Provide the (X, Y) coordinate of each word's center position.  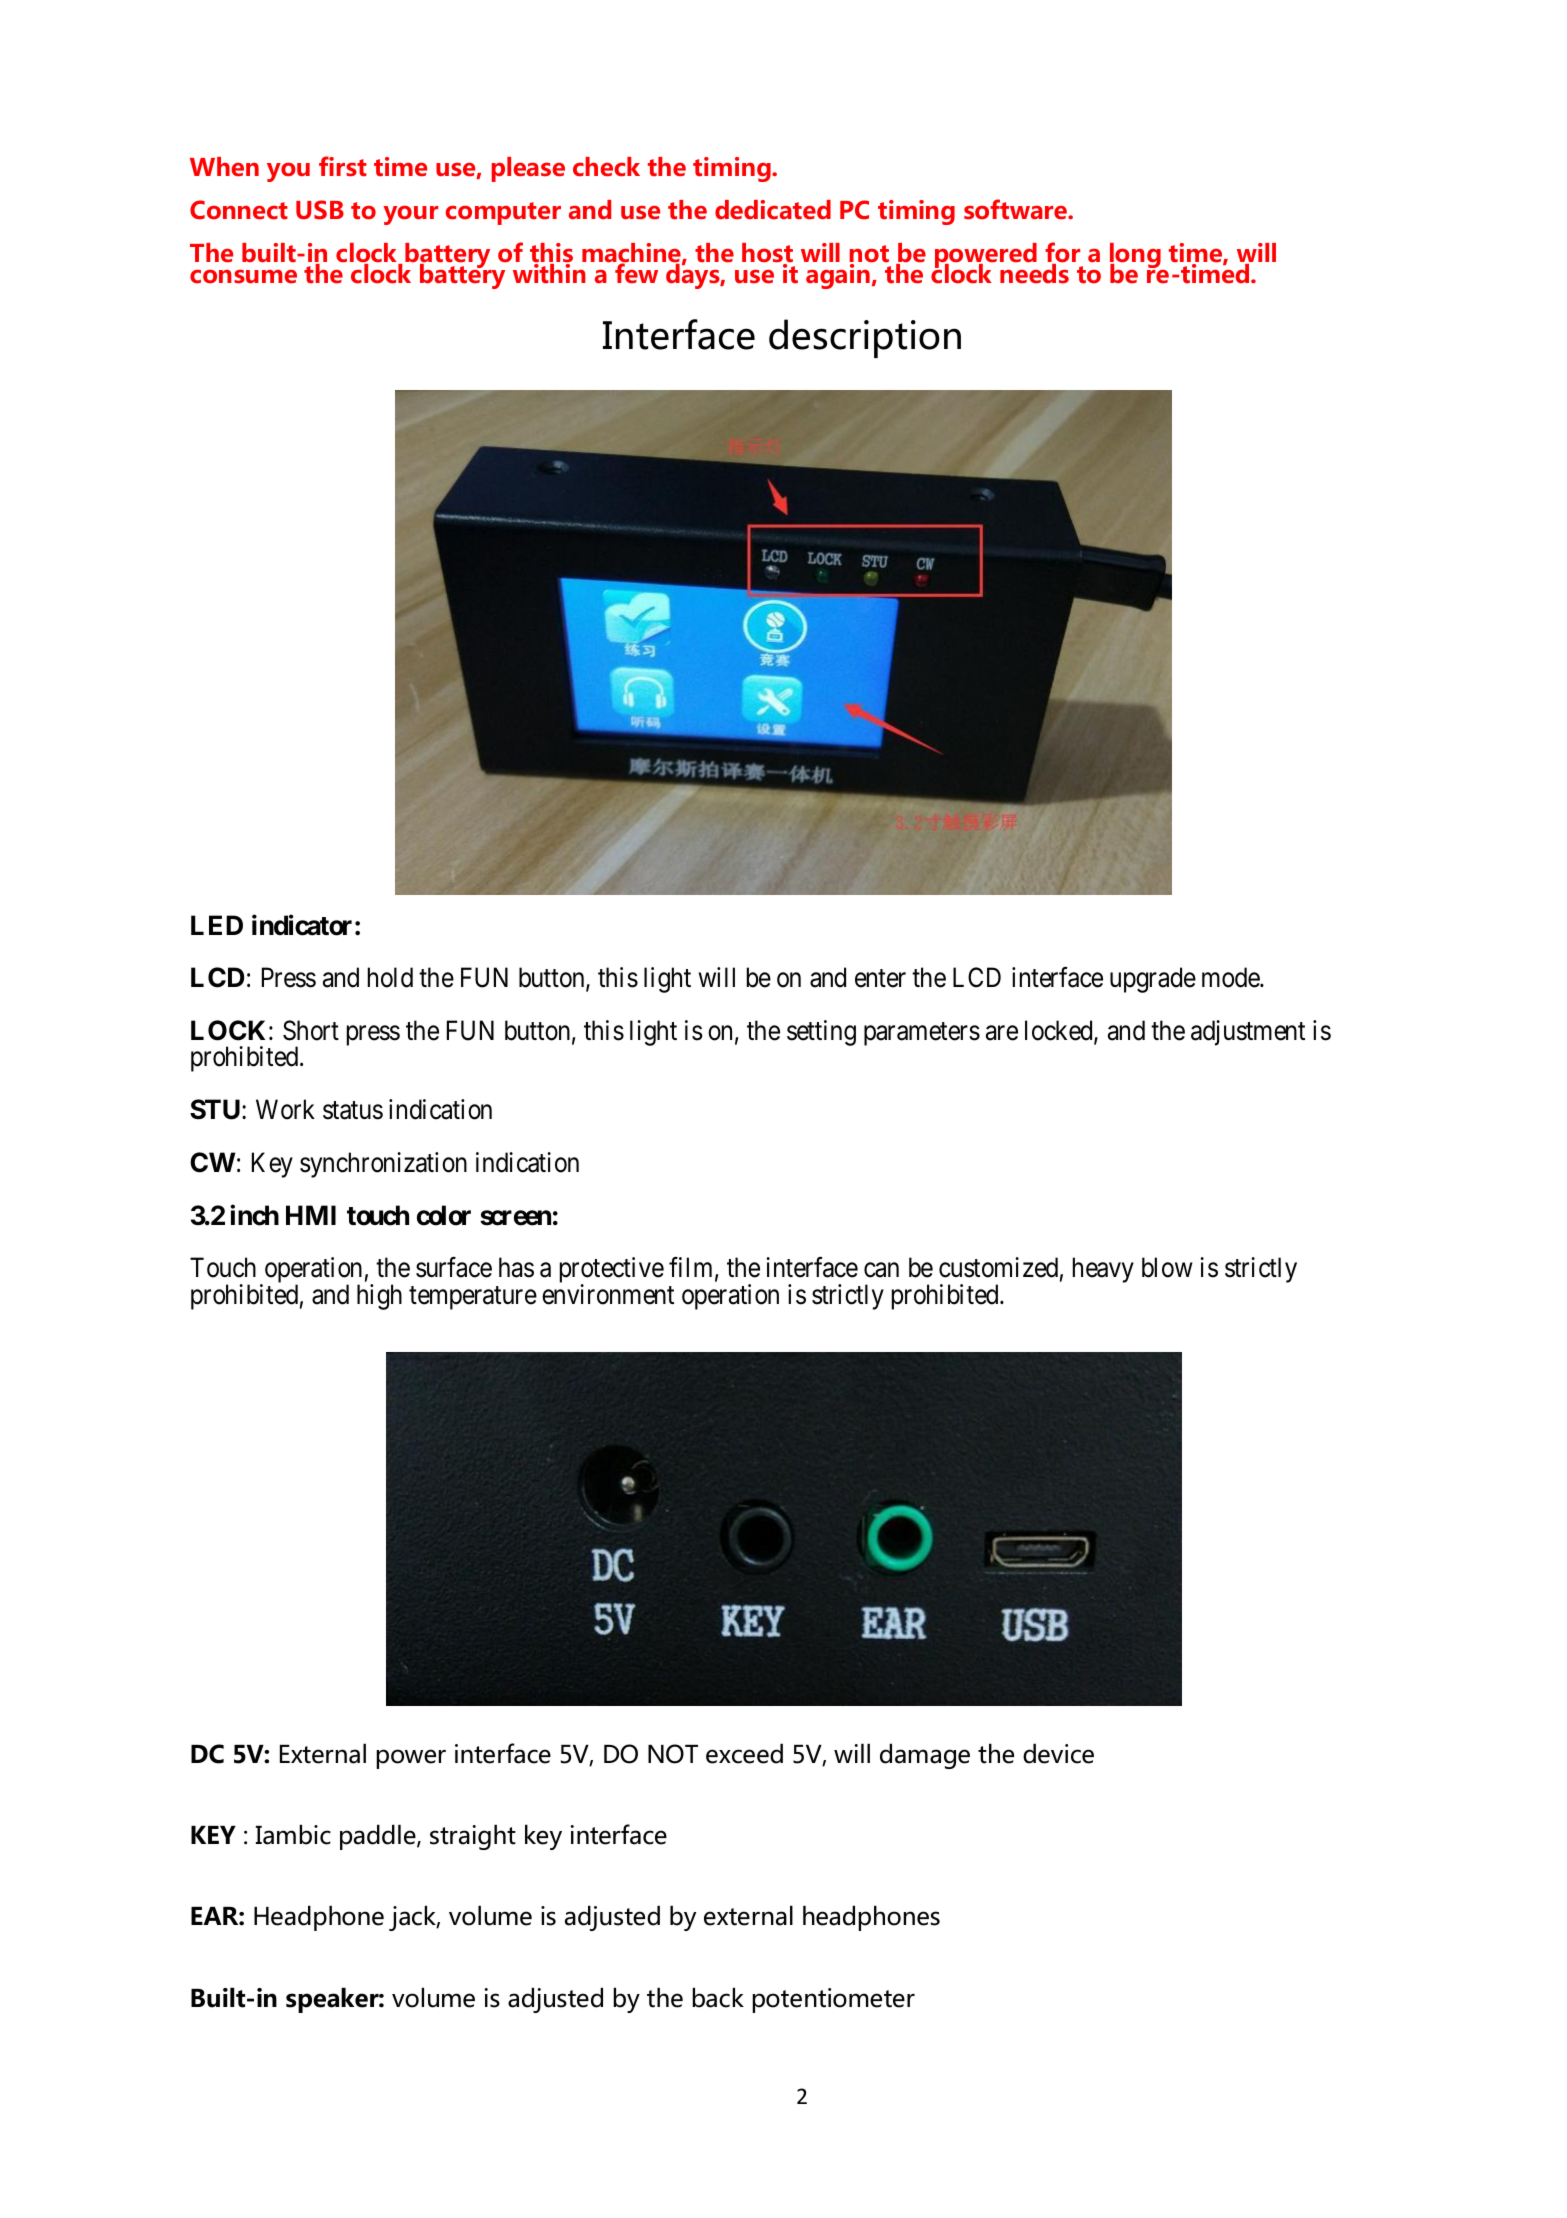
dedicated (773, 210)
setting (821, 1033)
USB (320, 210)
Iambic (293, 1834)
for (1062, 253)
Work (285, 1109)
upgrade (1153, 980)
